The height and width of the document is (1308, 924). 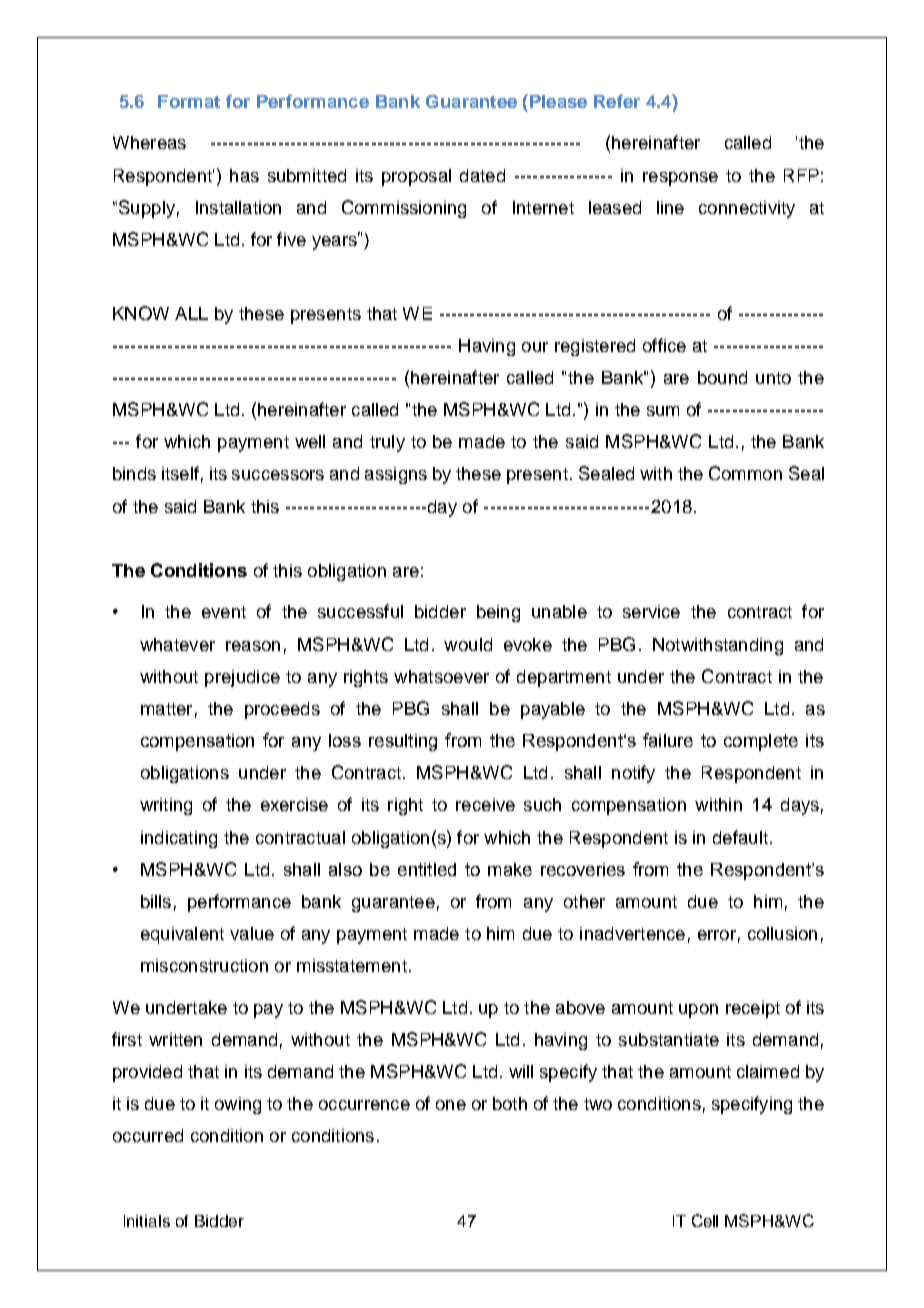 What do you see at coordinates (482, 175) in the document?
I see `dated` at bounding box center [482, 175].
